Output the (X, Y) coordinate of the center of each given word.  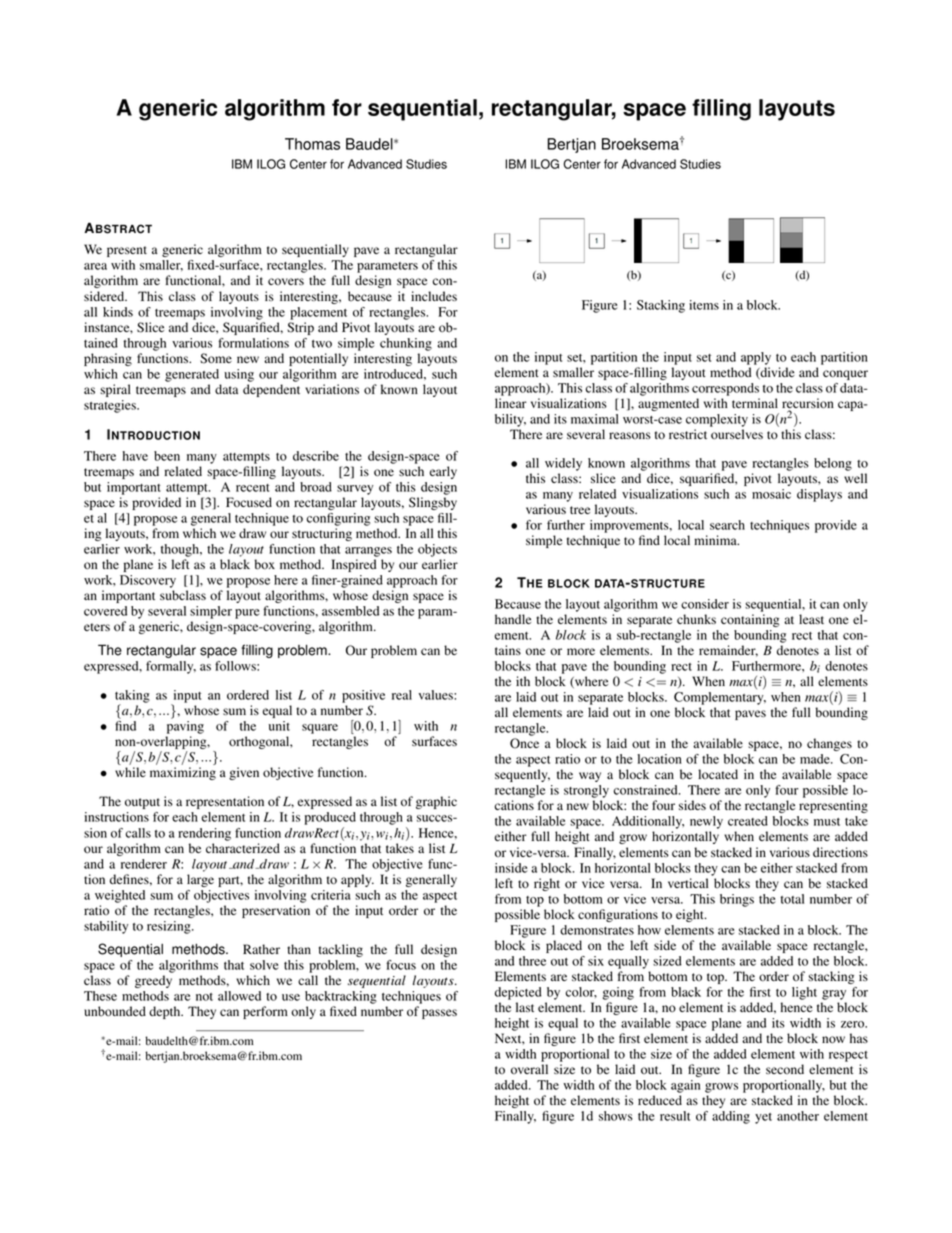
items (704, 305)
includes (434, 296)
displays (819, 495)
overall (529, 1069)
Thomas (312, 144)
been (167, 456)
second (785, 1069)
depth (166, 1012)
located (718, 774)
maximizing (183, 773)
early (443, 472)
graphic (436, 802)
